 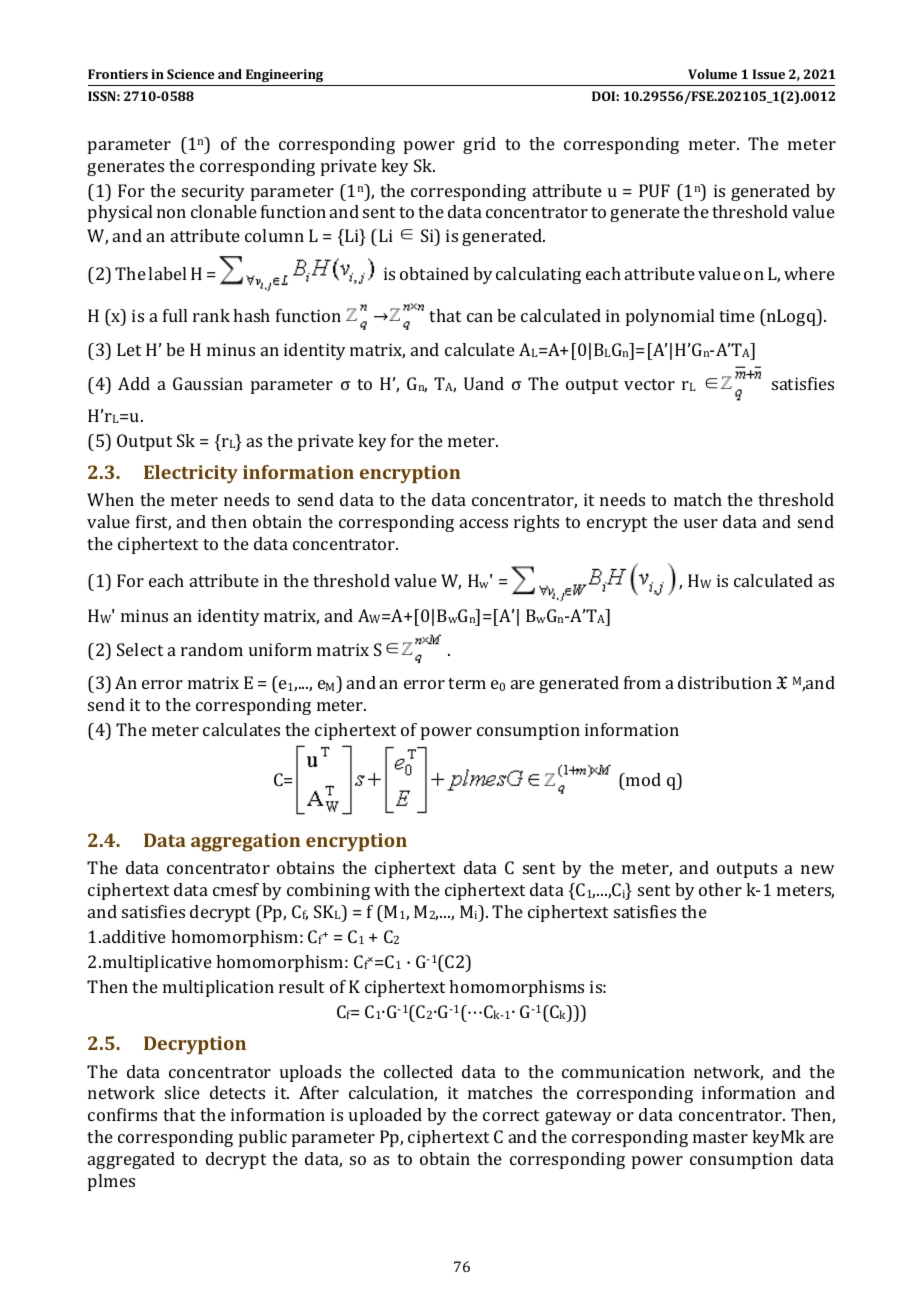 I want to click on user, so click(x=701, y=523).
